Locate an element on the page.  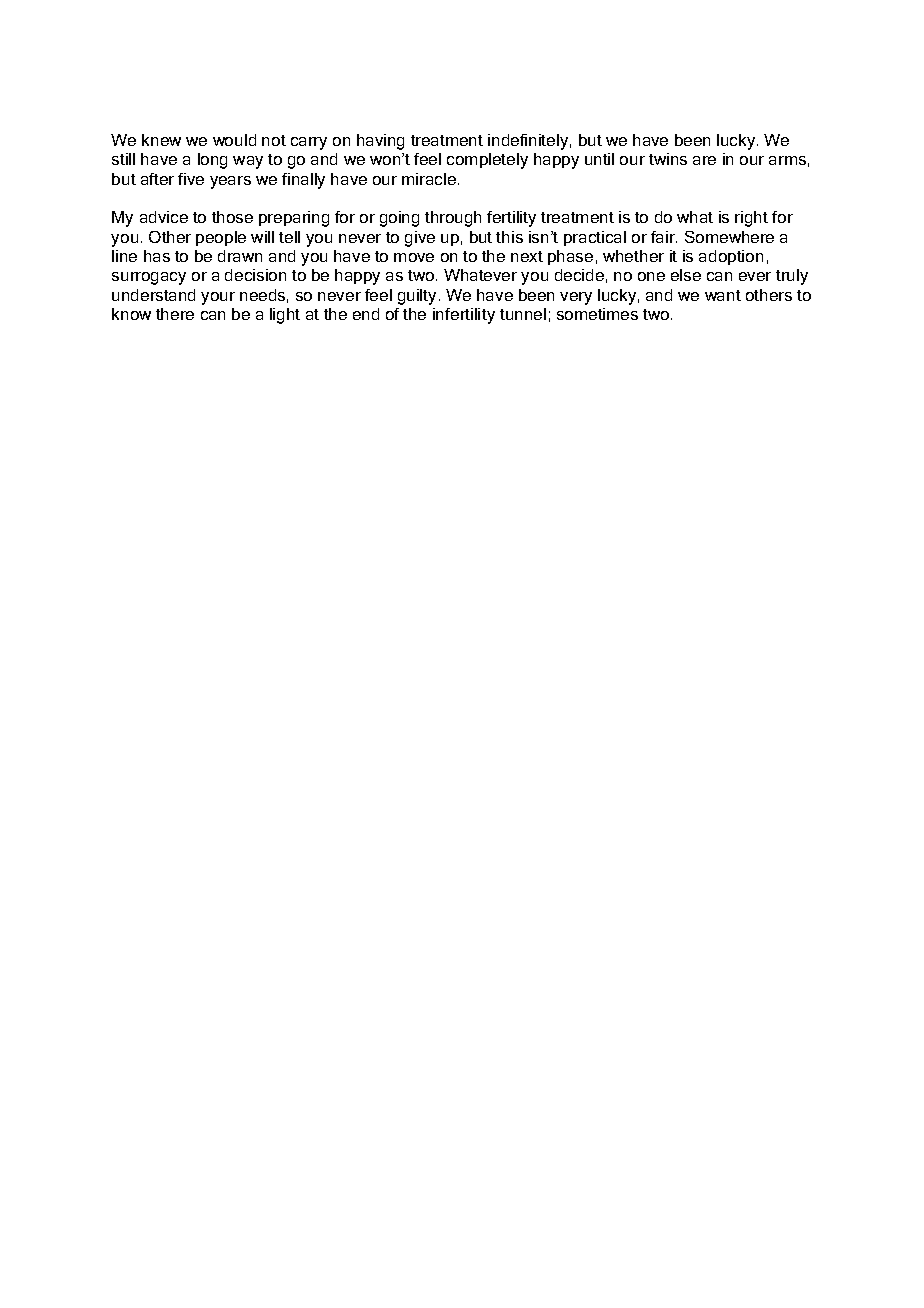
having is located at coordinates (380, 142).
